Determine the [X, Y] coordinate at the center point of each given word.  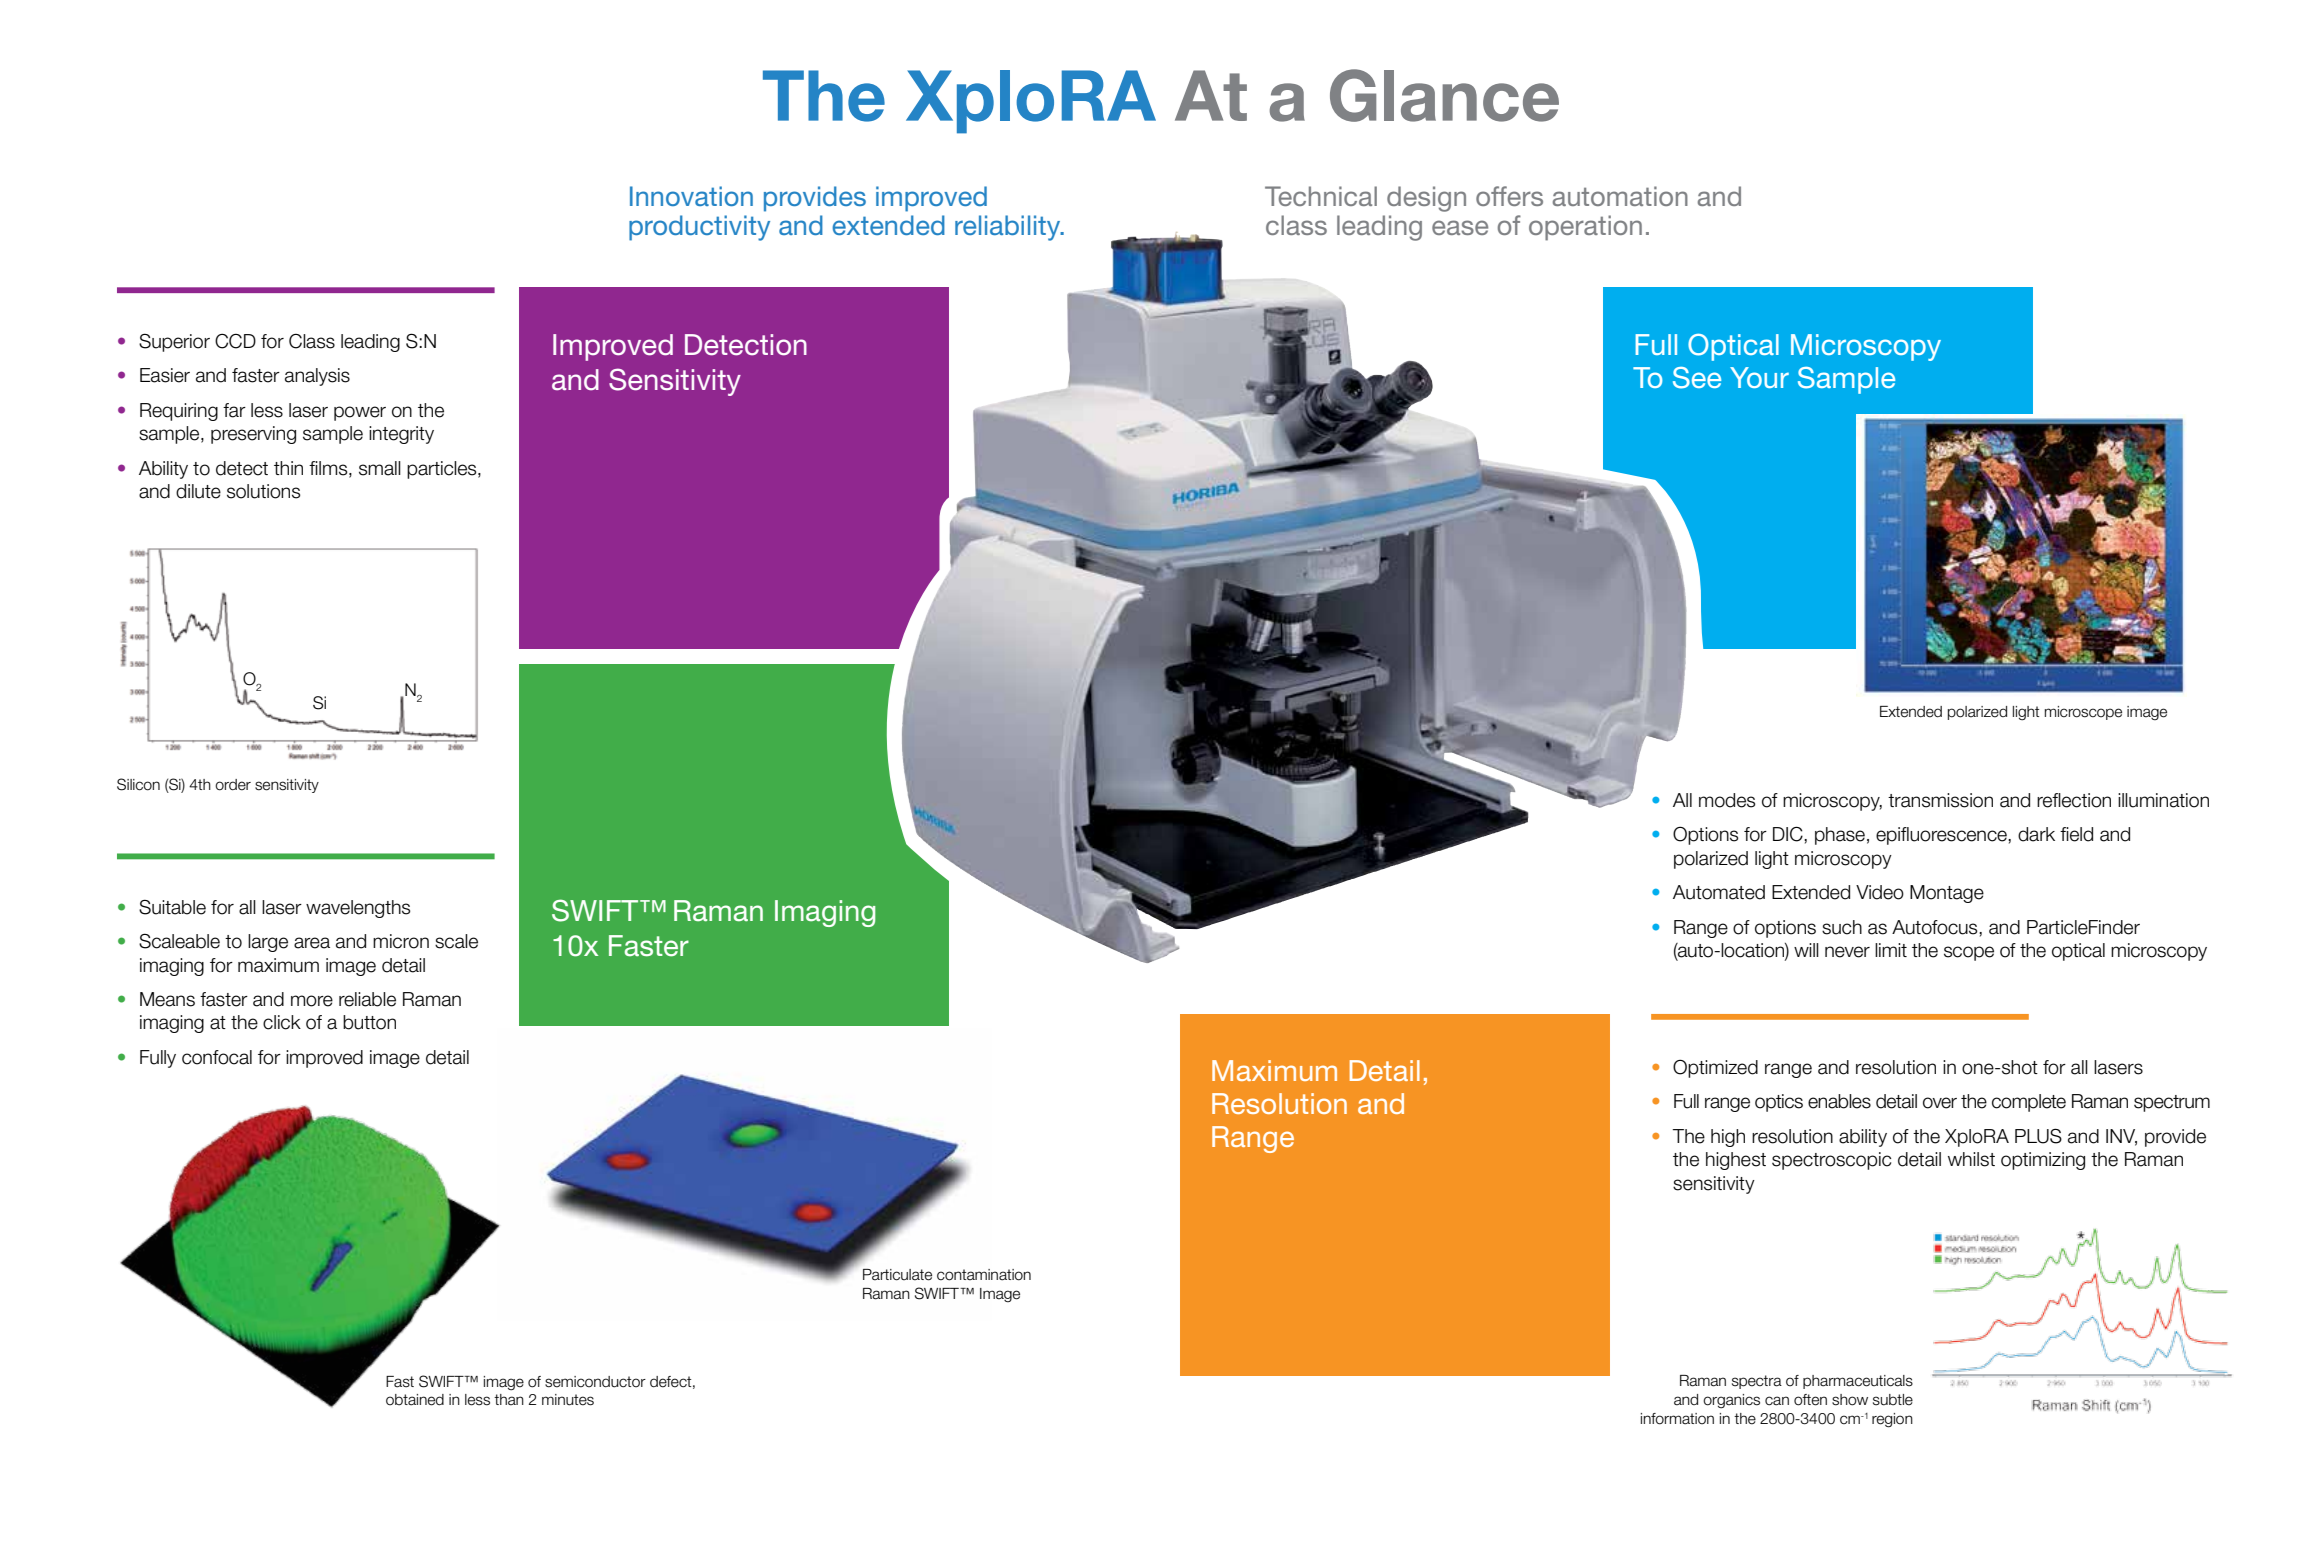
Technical [1321, 196]
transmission [1940, 800]
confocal [217, 1057]
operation [1585, 228]
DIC [1789, 834]
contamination [984, 1275]
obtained [415, 1400]
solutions [263, 491]
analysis [317, 377]
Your [1759, 377]
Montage [1947, 894]
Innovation [691, 196]
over [1940, 1103]
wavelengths [358, 909]
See [1697, 378]
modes [1727, 800]
